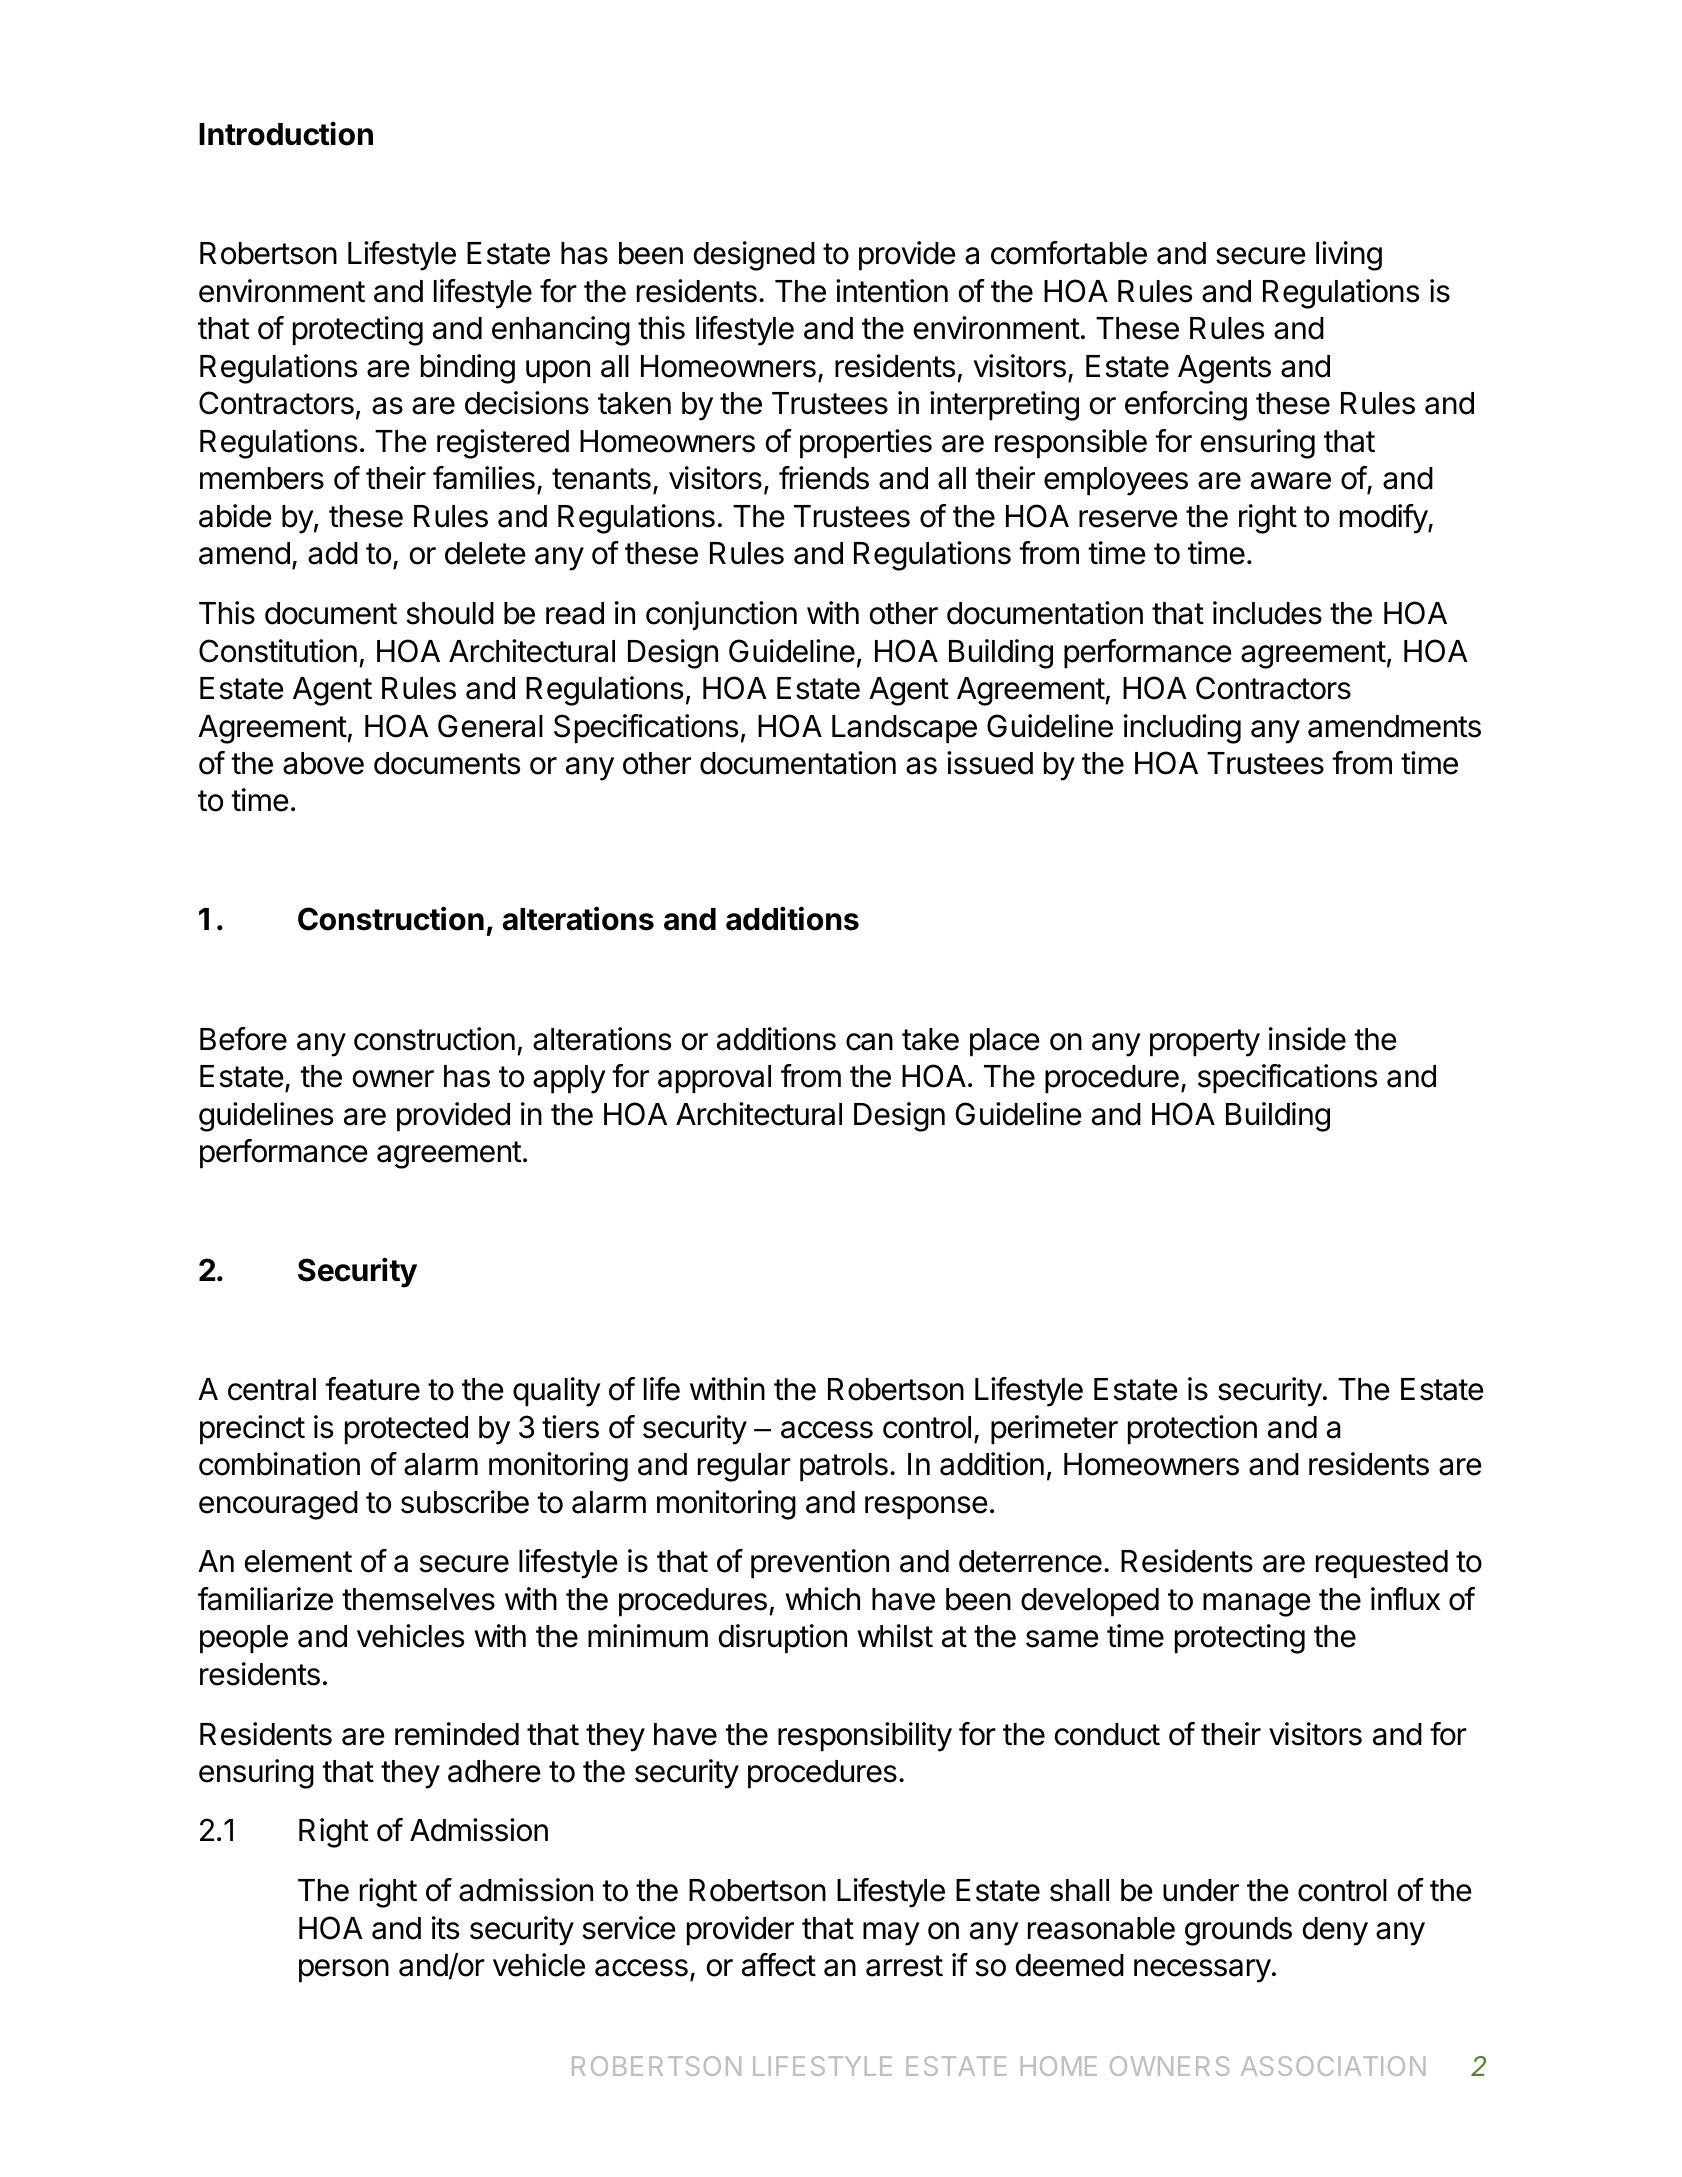 This document has height=2177, width=1682. I want to click on inside, so click(1307, 1039).
